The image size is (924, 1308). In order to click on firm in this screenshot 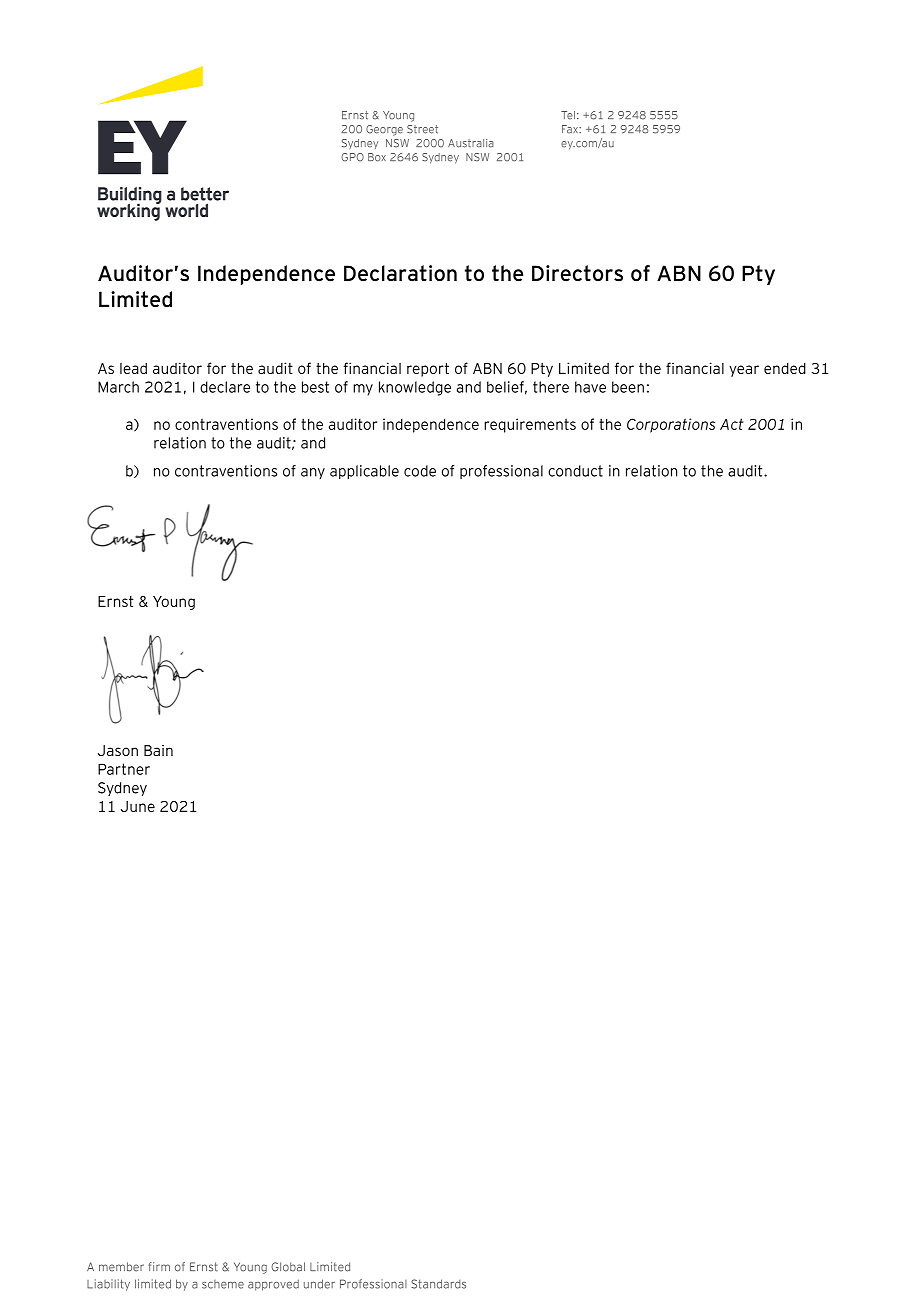, I will do `click(159, 1266)`.
